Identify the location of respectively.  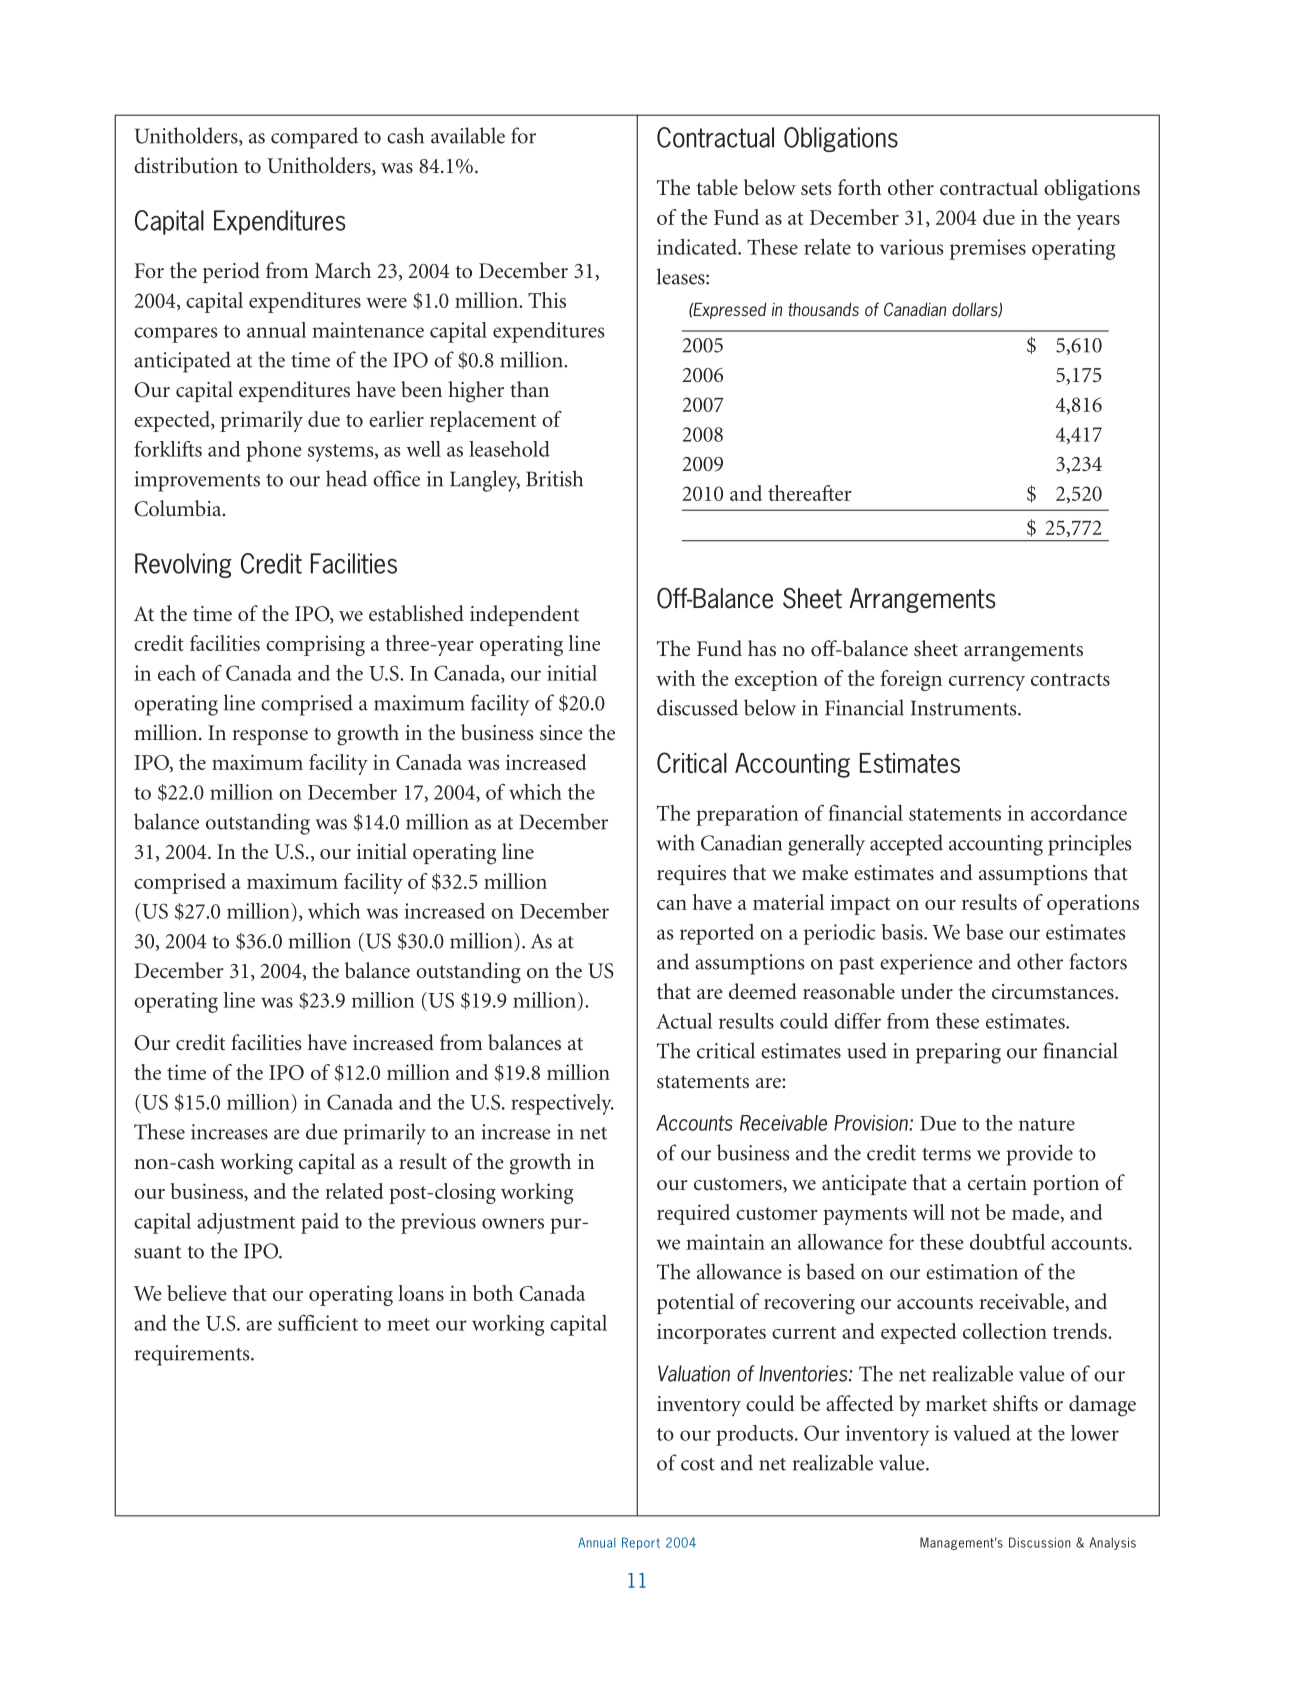
(562, 1104).
